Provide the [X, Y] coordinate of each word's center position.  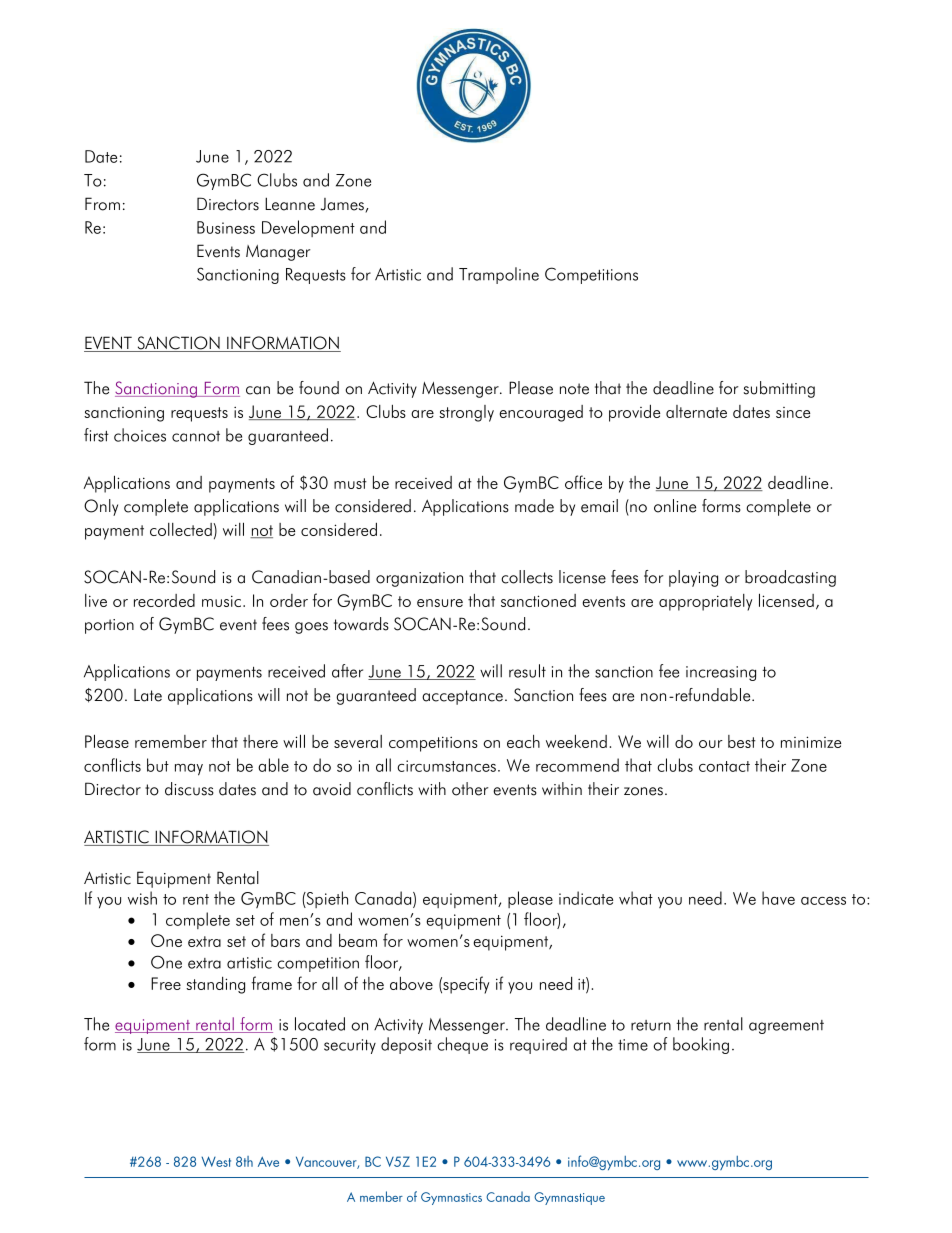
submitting [779, 389]
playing [693, 578]
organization [419, 579]
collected [181, 529]
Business [226, 227]
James [343, 205]
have [778, 898]
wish [142, 898]
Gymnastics [451, 1198]
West [216, 1161]
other [470, 789]
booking [701, 1045]
